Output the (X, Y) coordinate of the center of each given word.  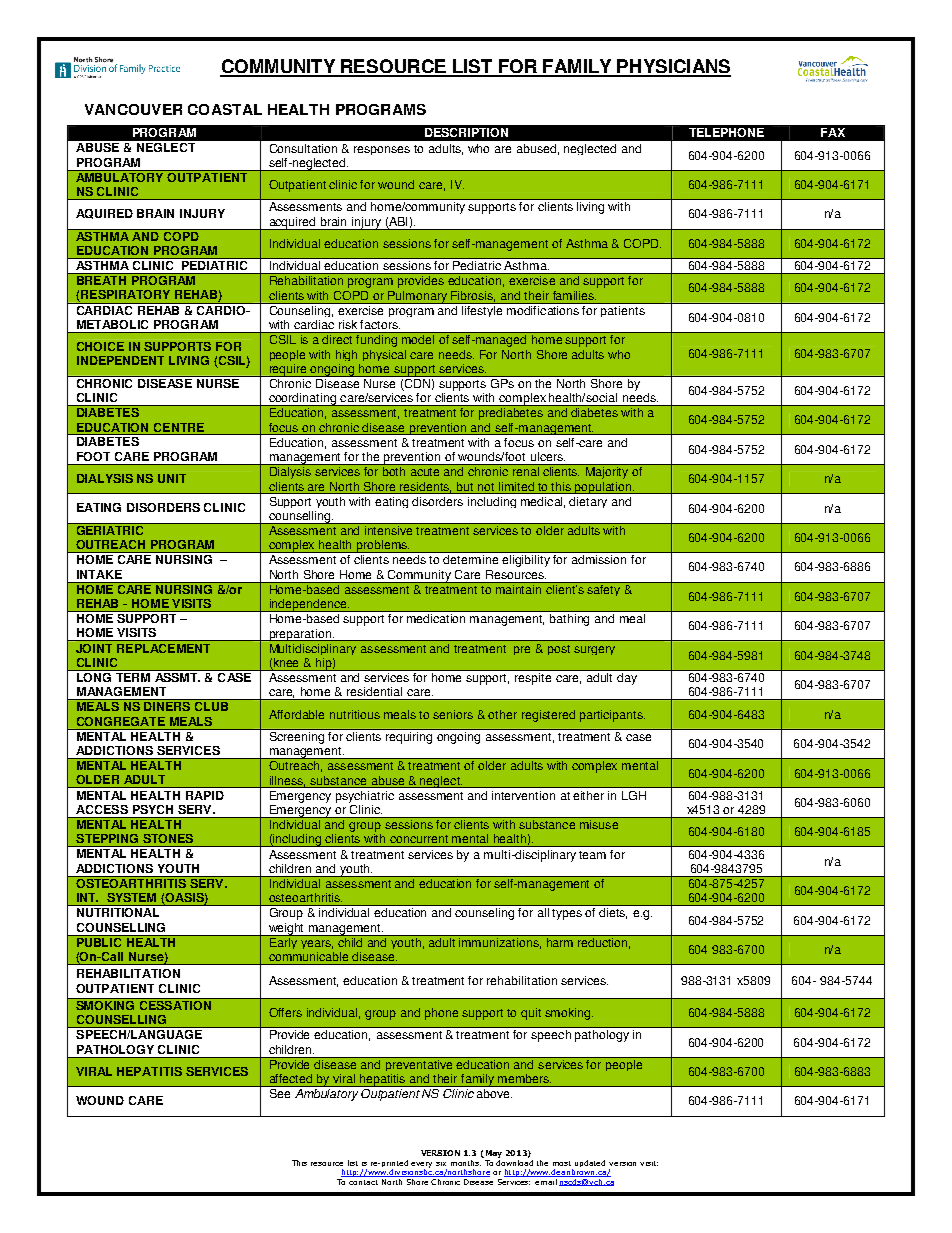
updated (590, 1163)
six (441, 1164)
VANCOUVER (133, 109)
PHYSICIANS (673, 67)
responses (382, 150)
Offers (285, 1012)
